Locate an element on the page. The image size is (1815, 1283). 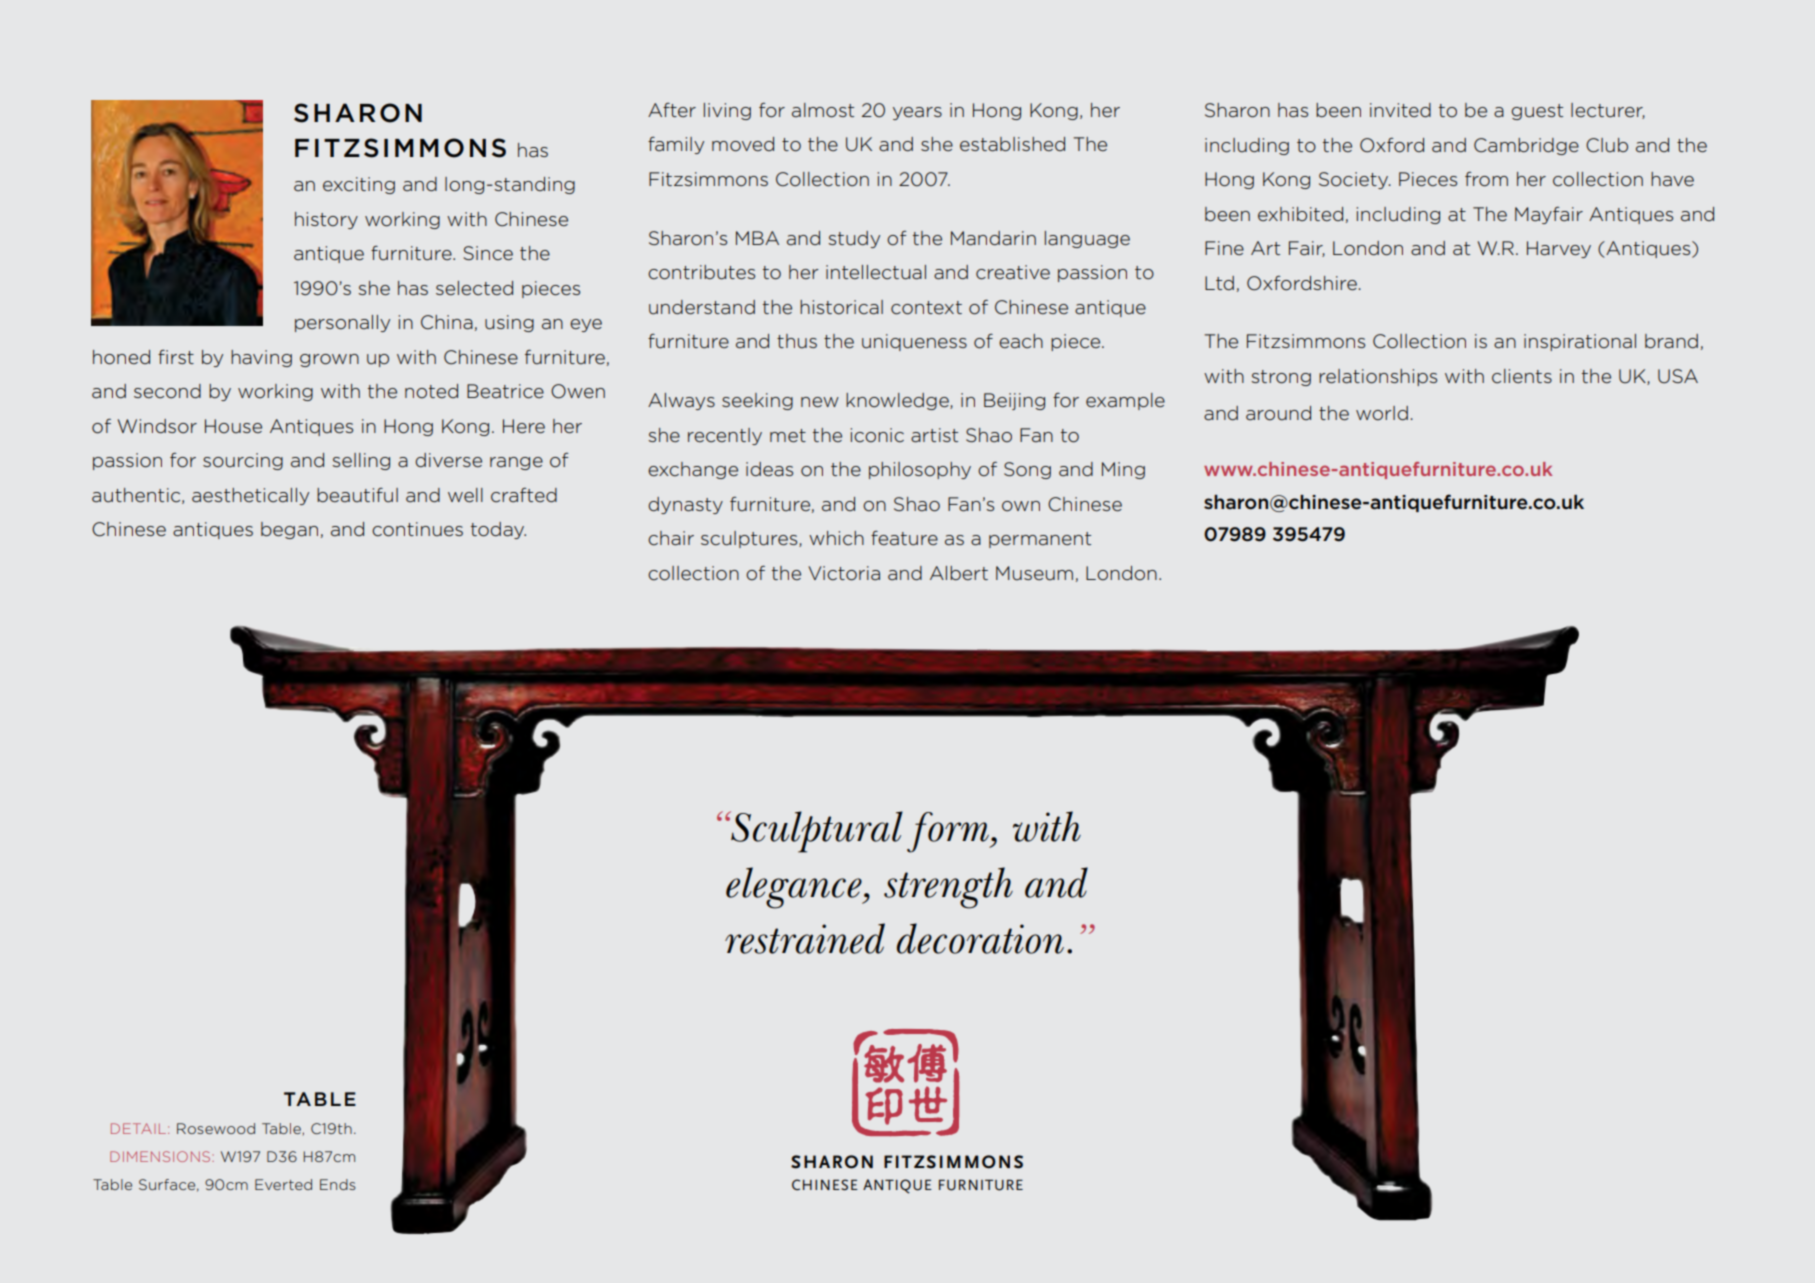
Ends is located at coordinates (338, 1184).
